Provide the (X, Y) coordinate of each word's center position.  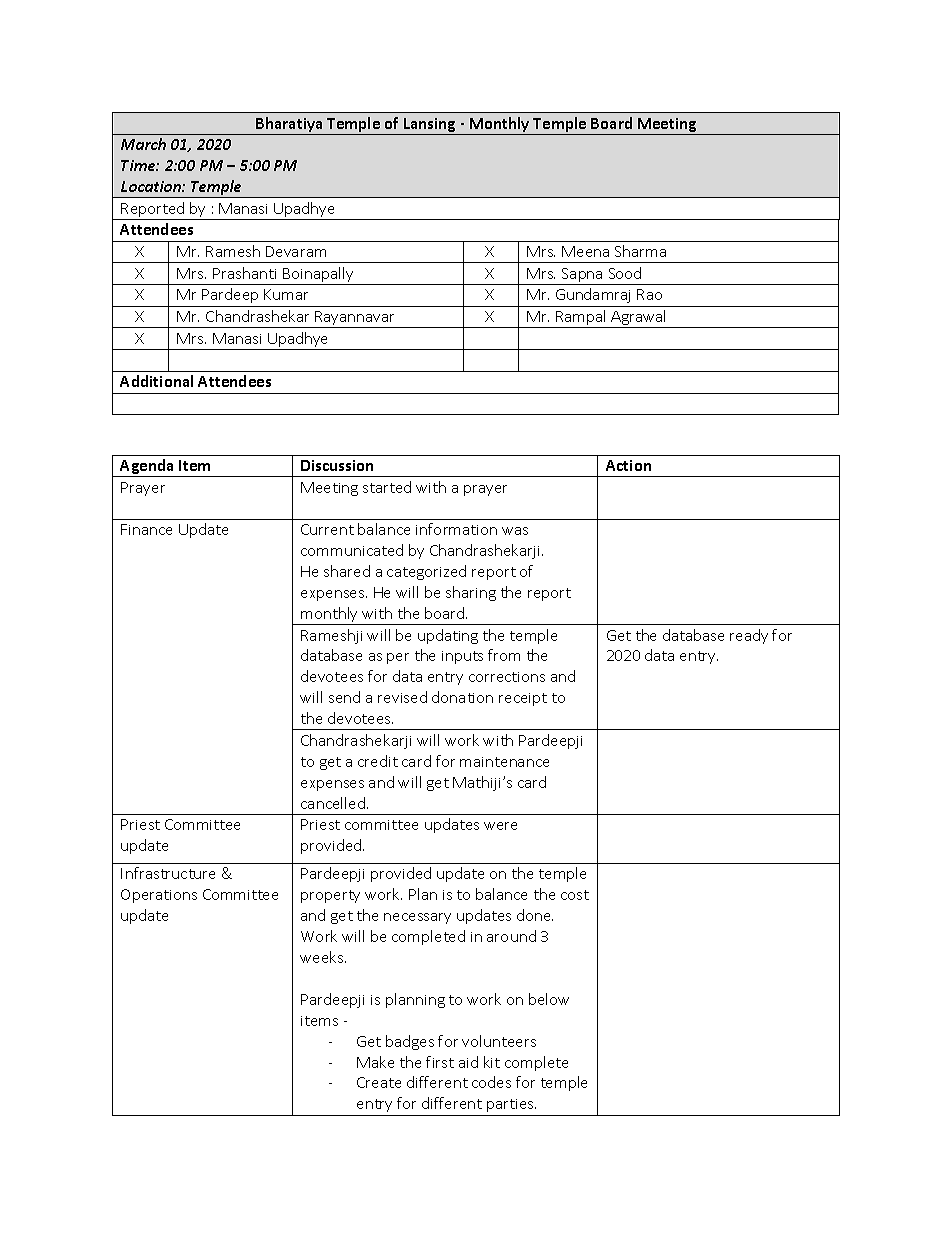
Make (375, 1062)
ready (749, 636)
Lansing (430, 126)
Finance (146, 529)
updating (448, 636)
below (549, 999)
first (440, 1062)
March (143, 144)
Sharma (640, 251)
